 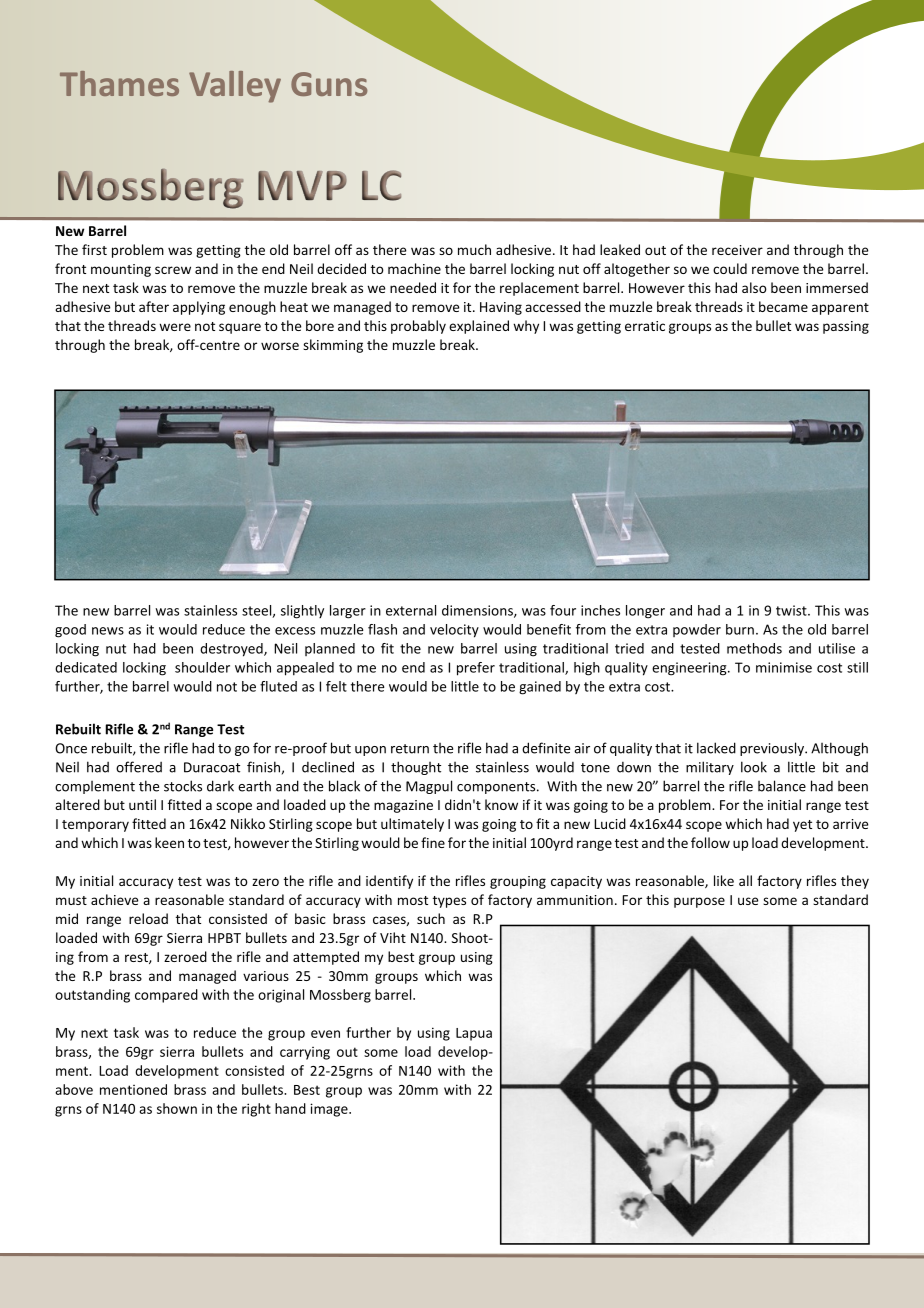 I want to click on use, so click(x=748, y=901).
